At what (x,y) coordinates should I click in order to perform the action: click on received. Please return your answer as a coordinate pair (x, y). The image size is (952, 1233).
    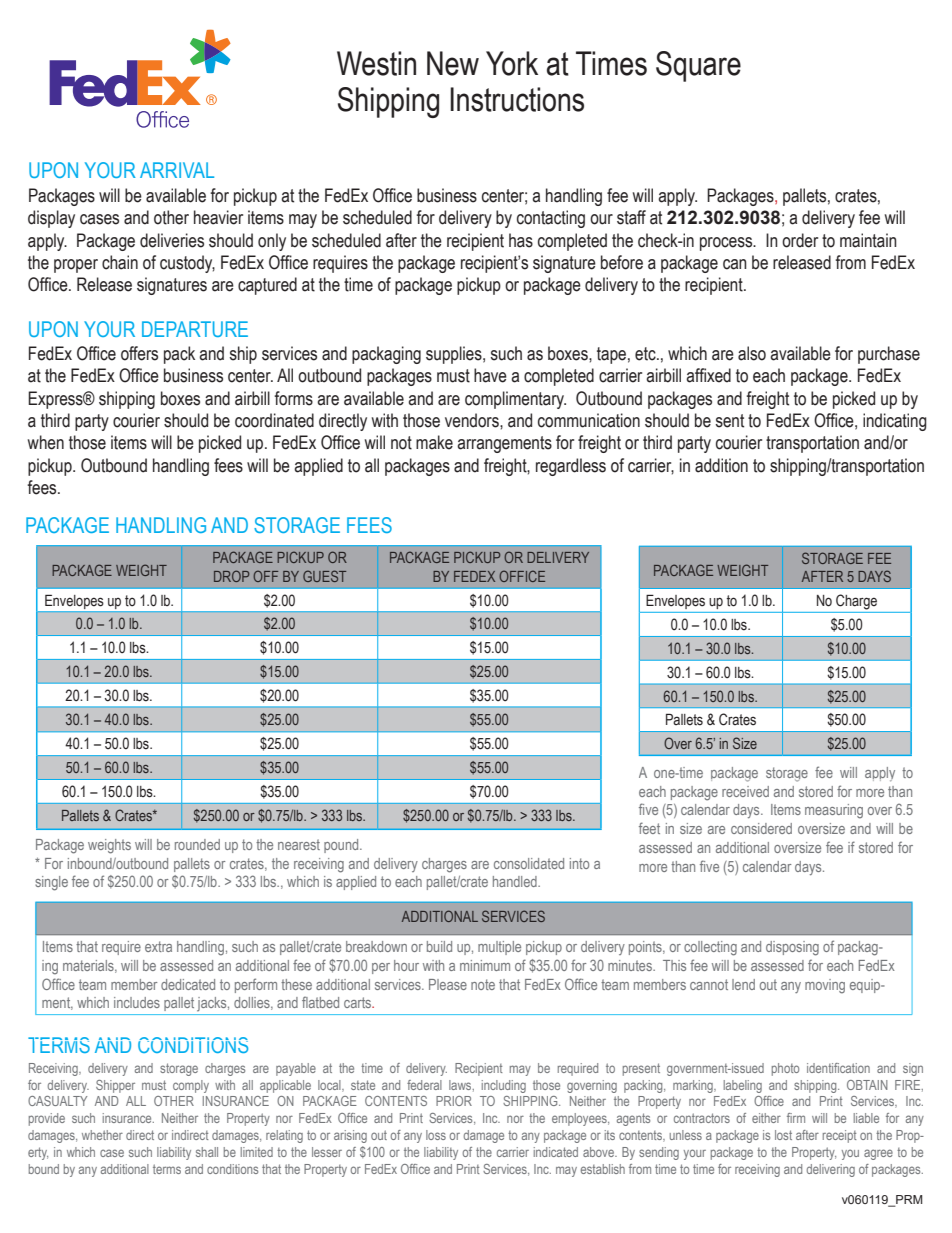
    Looking at the image, I should click on (745, 791).
